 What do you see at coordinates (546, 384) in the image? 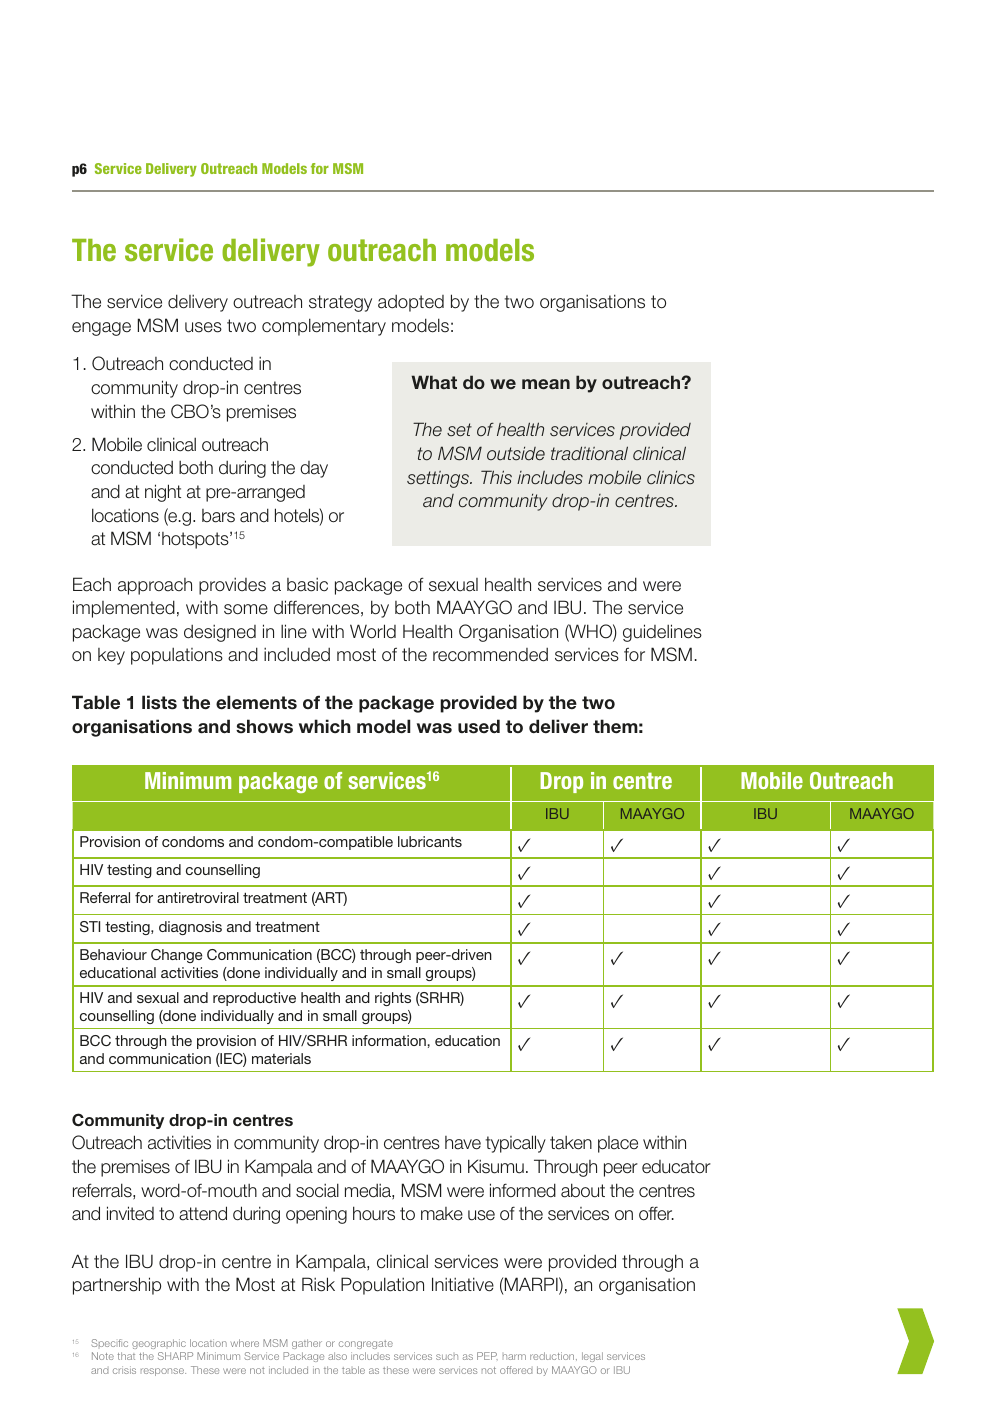
I see `mean` at bounding box center [546, 384].
